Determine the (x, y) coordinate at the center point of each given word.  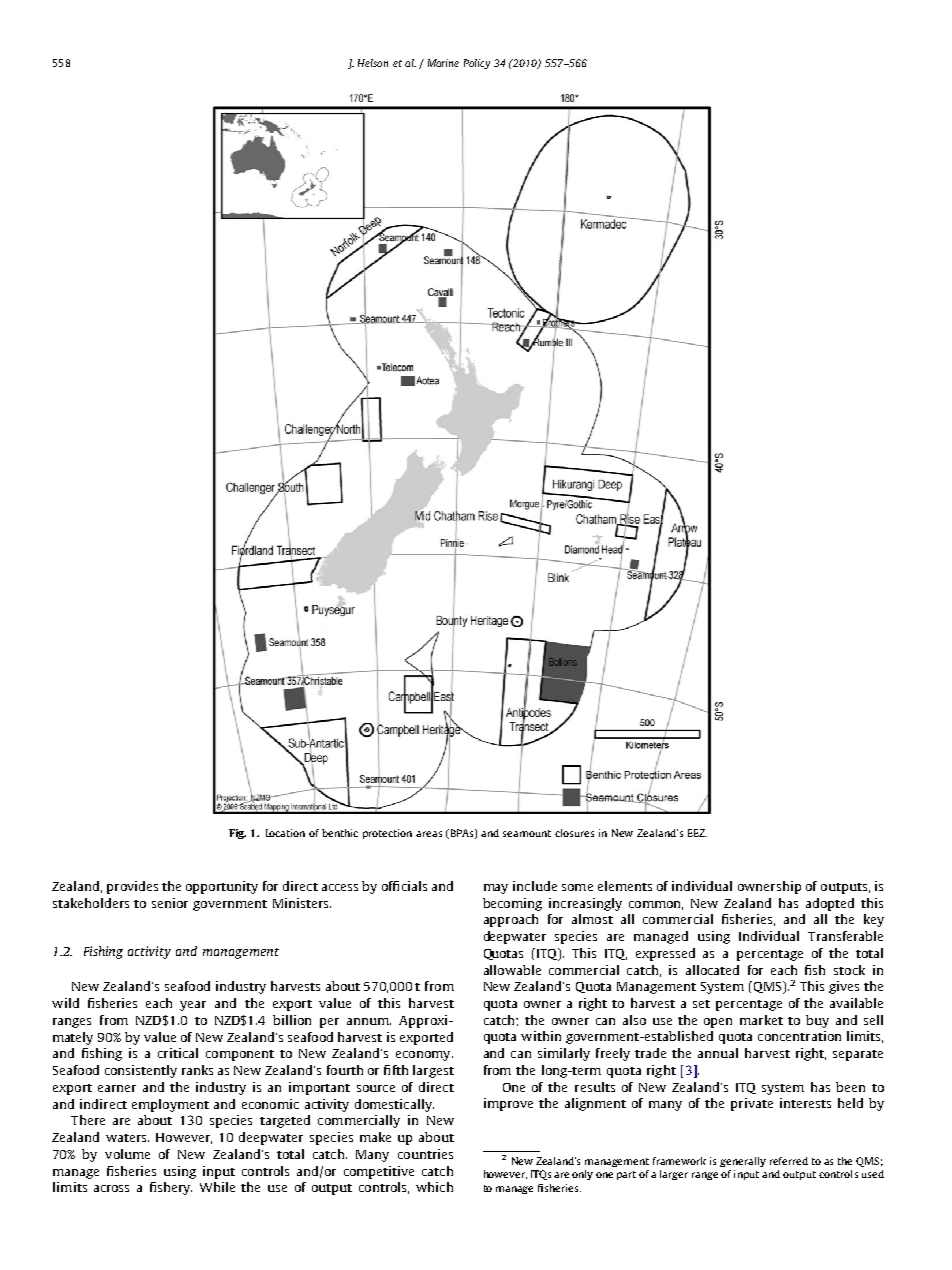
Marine (443, 63)
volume (127, 1154)
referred (789, 1161)
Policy (477, 64)
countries (425, 1154)
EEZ (697, 833)
